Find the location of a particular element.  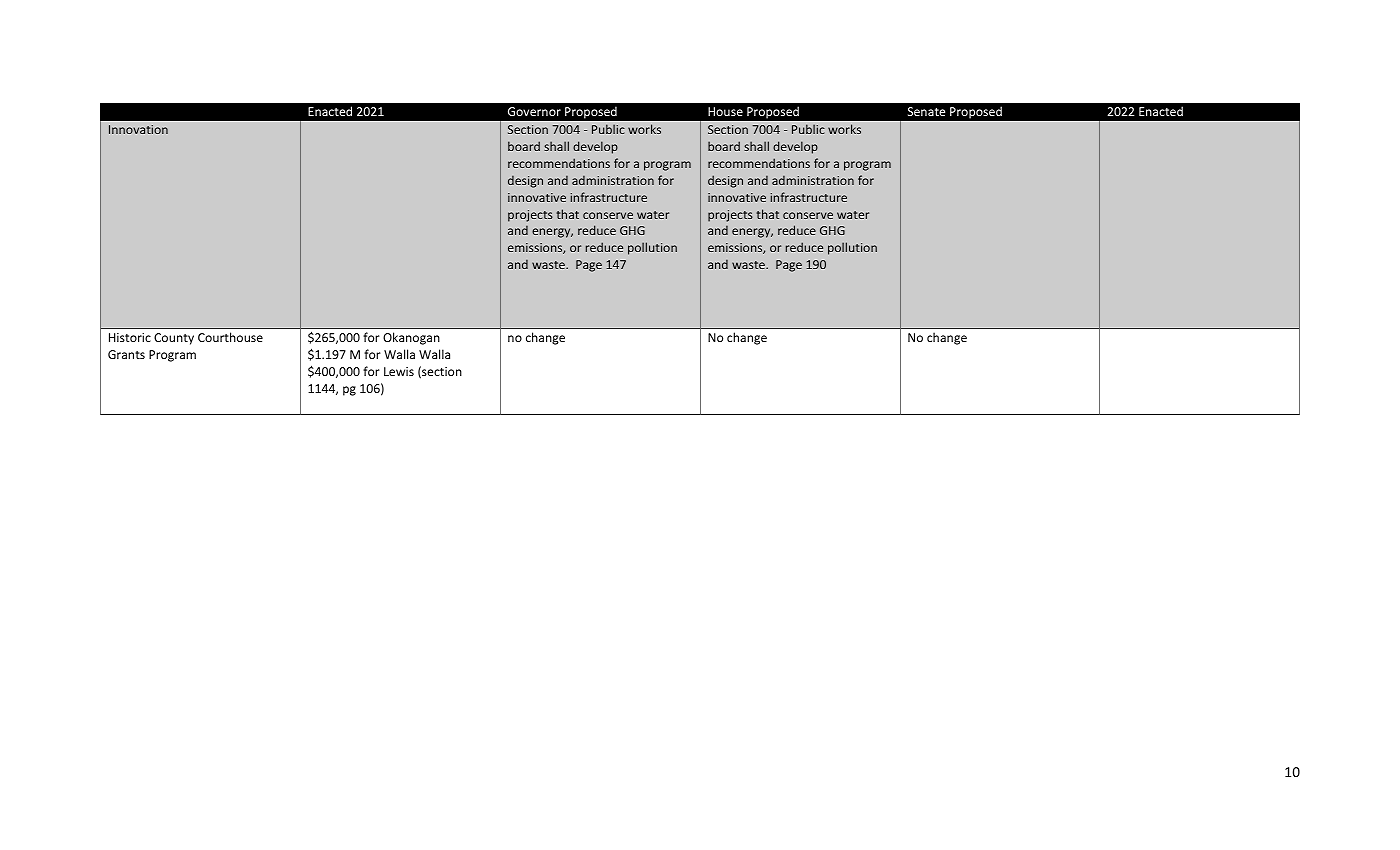

Lewis is located at coordinates (399, 371).
